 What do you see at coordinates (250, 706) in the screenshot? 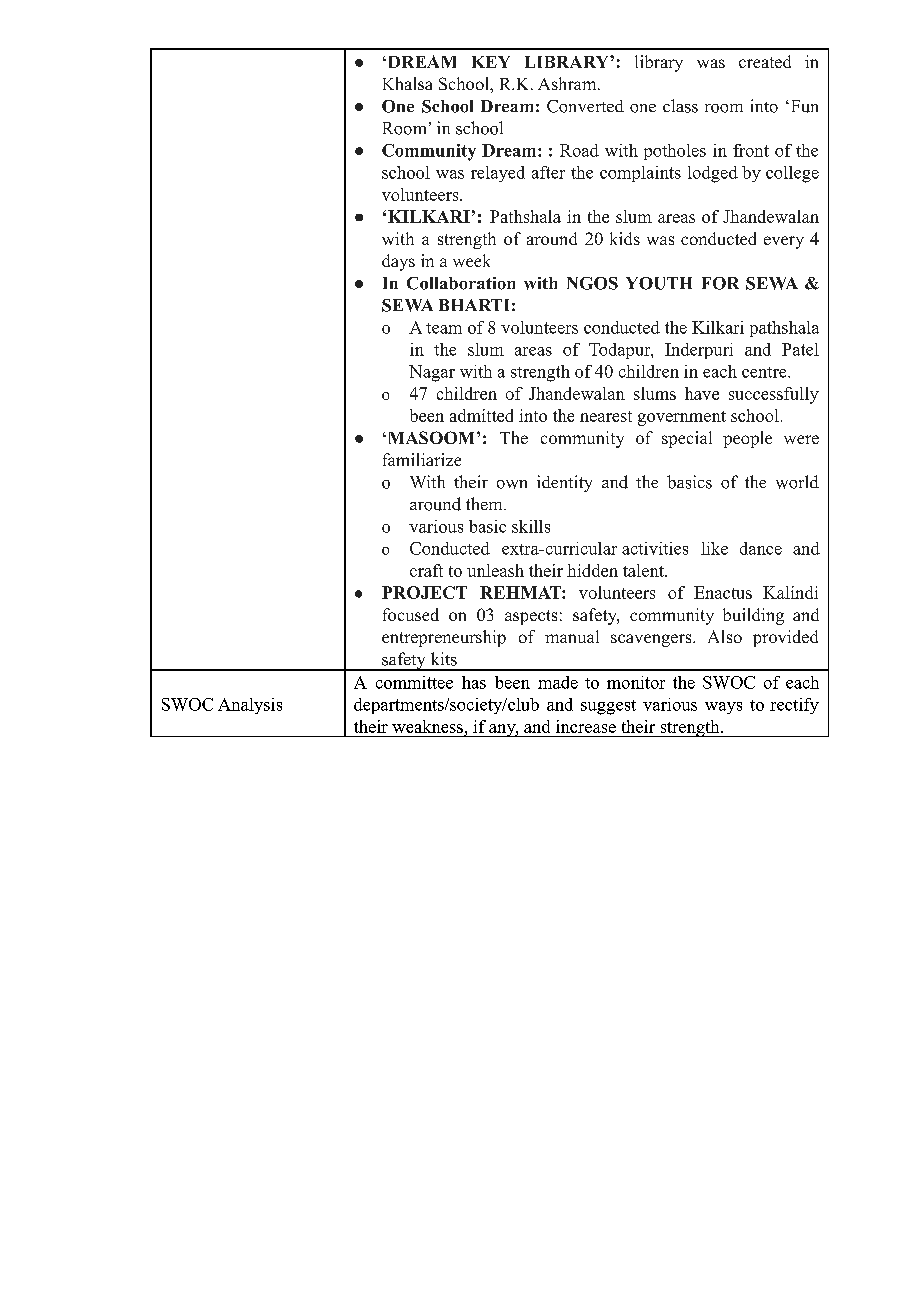
I see `Analysis` at bounding box center [250, 706].
